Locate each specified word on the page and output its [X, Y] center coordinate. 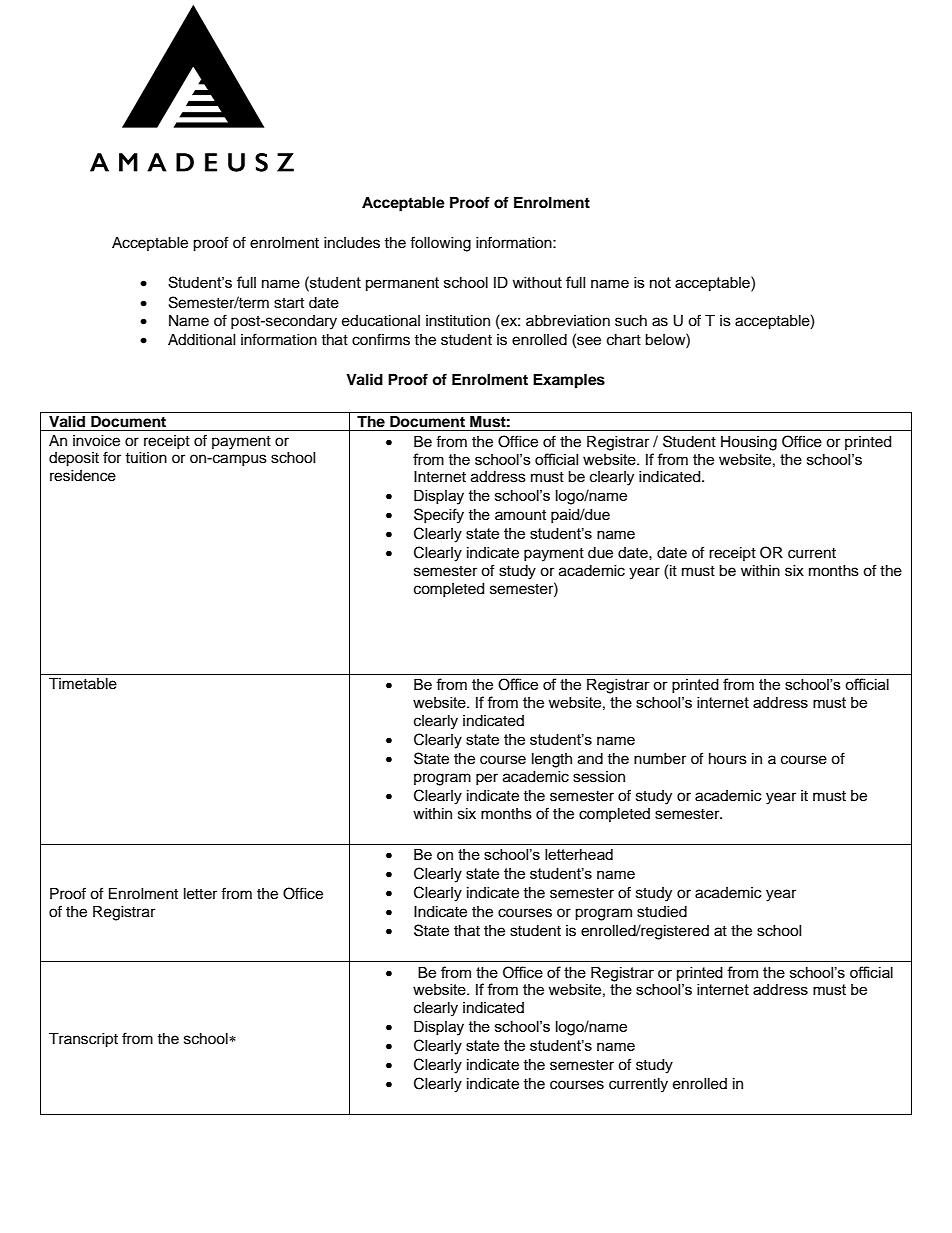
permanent [402, 284]
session [599, 777]
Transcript [83, 1040]
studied [662, 912]
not [660, 282]
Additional [202, 340]
